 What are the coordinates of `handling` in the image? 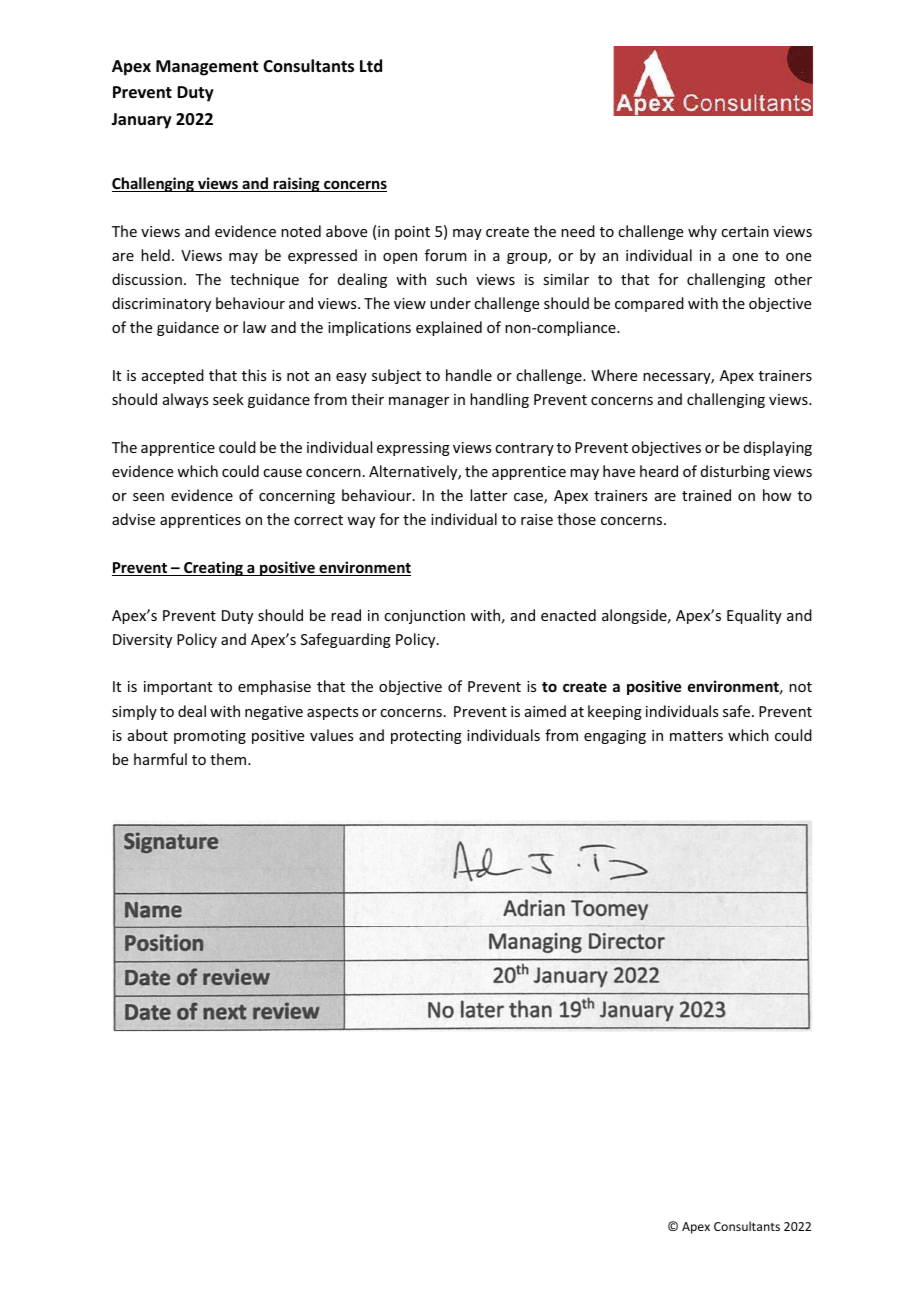 It's located at (499, 400).
